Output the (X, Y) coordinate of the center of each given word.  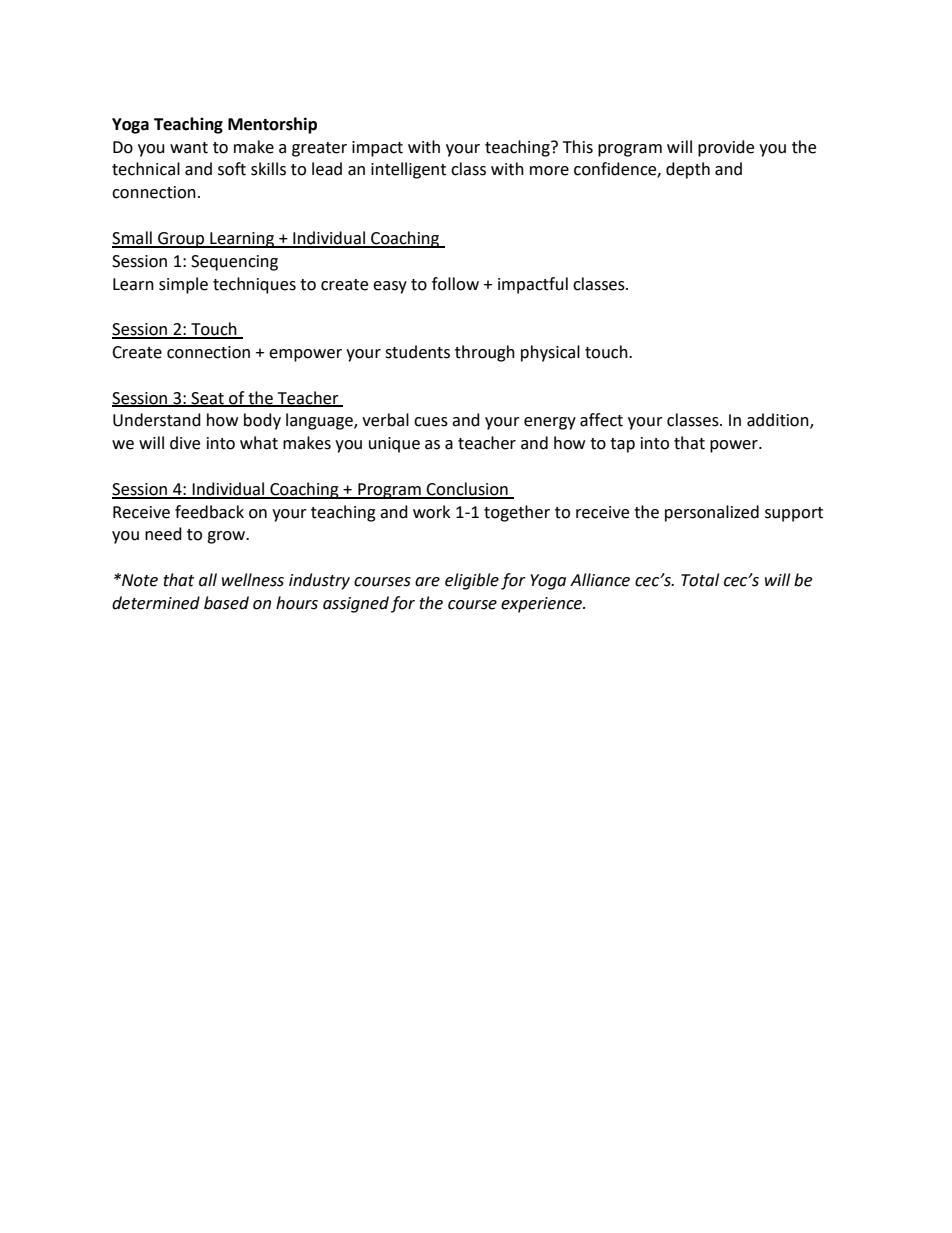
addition (779, 421)
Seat (207, 399)
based (226, 603)
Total (700, 580)
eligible (472, 581)
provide (726, 148)
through (485, 353)
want (189, 148)
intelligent (408, 170)
